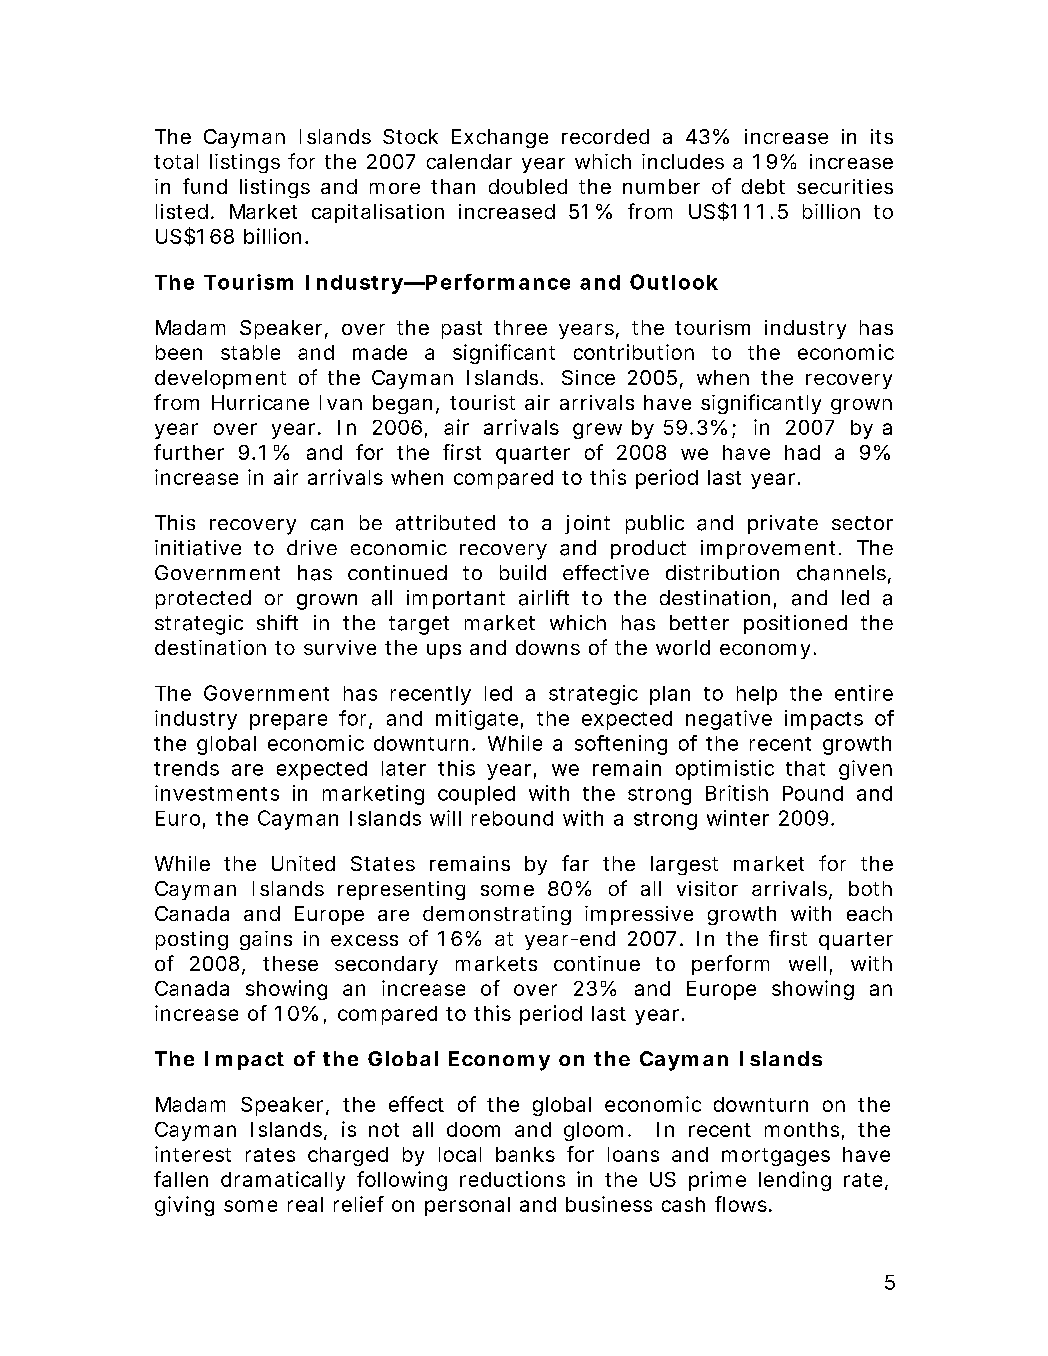 This page has width=1048, height=1356. Describe the element at coordinates (512, 1179) in the page. I see `reductions` at that location.
